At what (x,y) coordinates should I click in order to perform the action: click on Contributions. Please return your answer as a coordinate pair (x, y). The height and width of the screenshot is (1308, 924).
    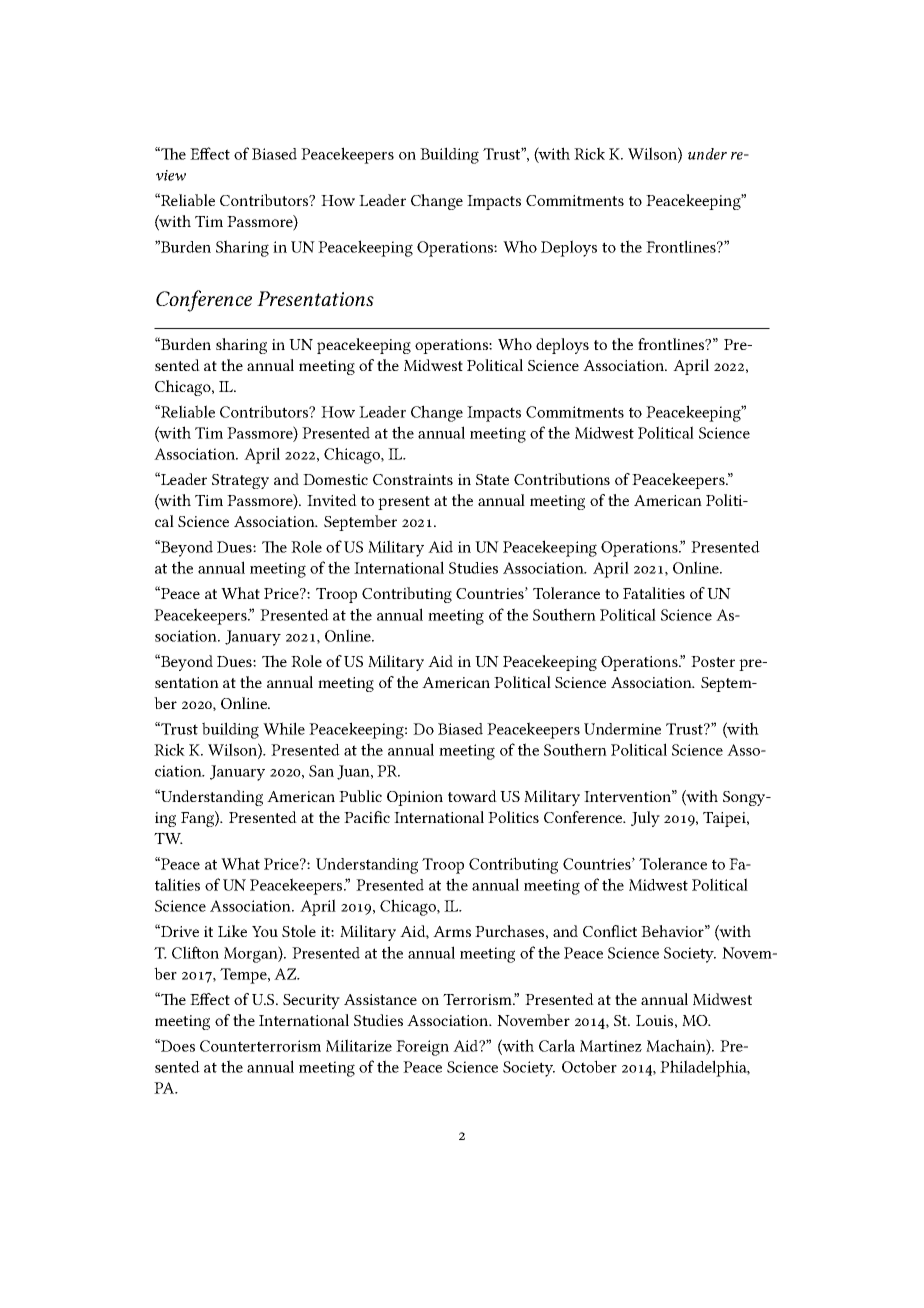
    Looking at the image, I should click on (562, 479).
